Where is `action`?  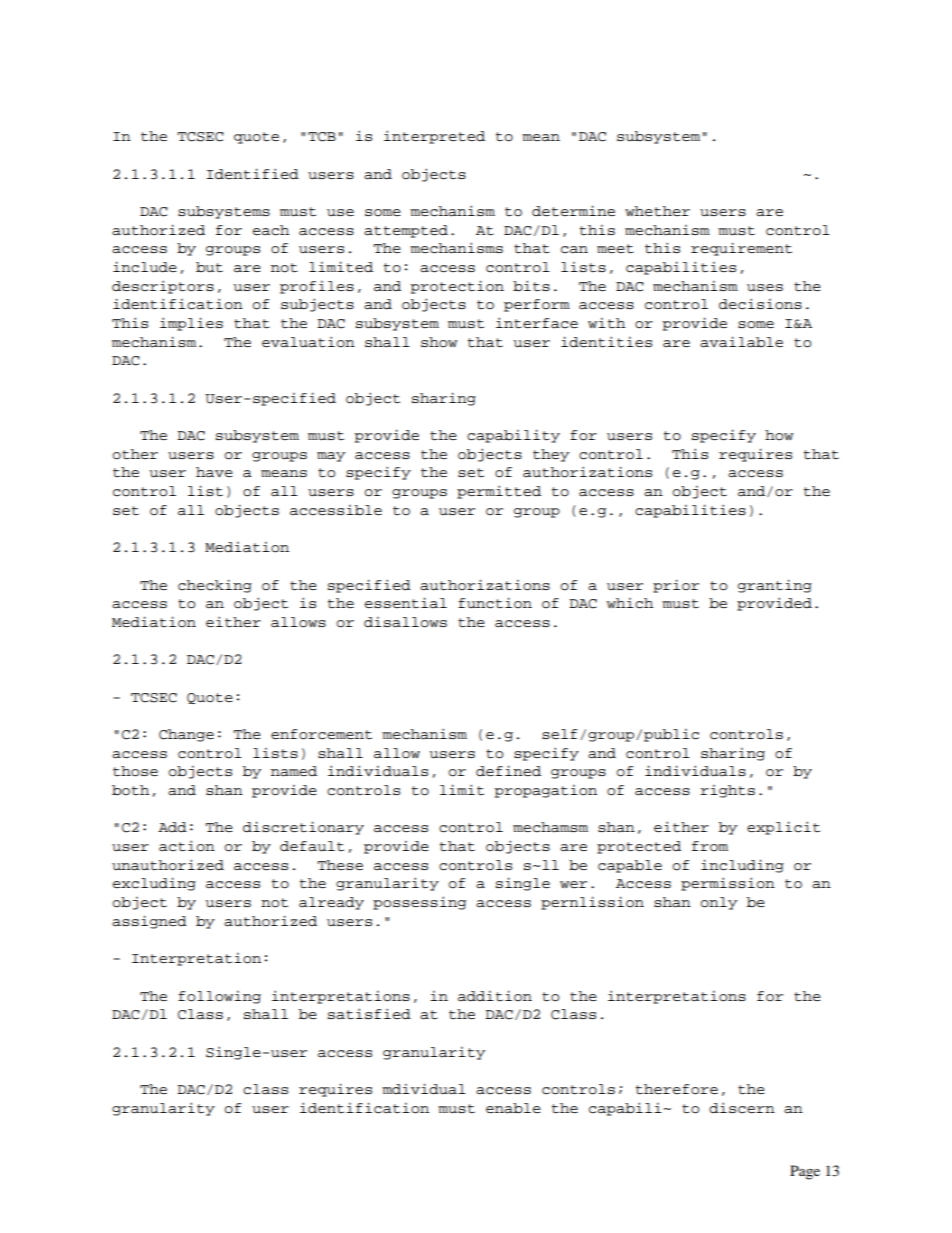 action is located at coordinates (187, 846).
